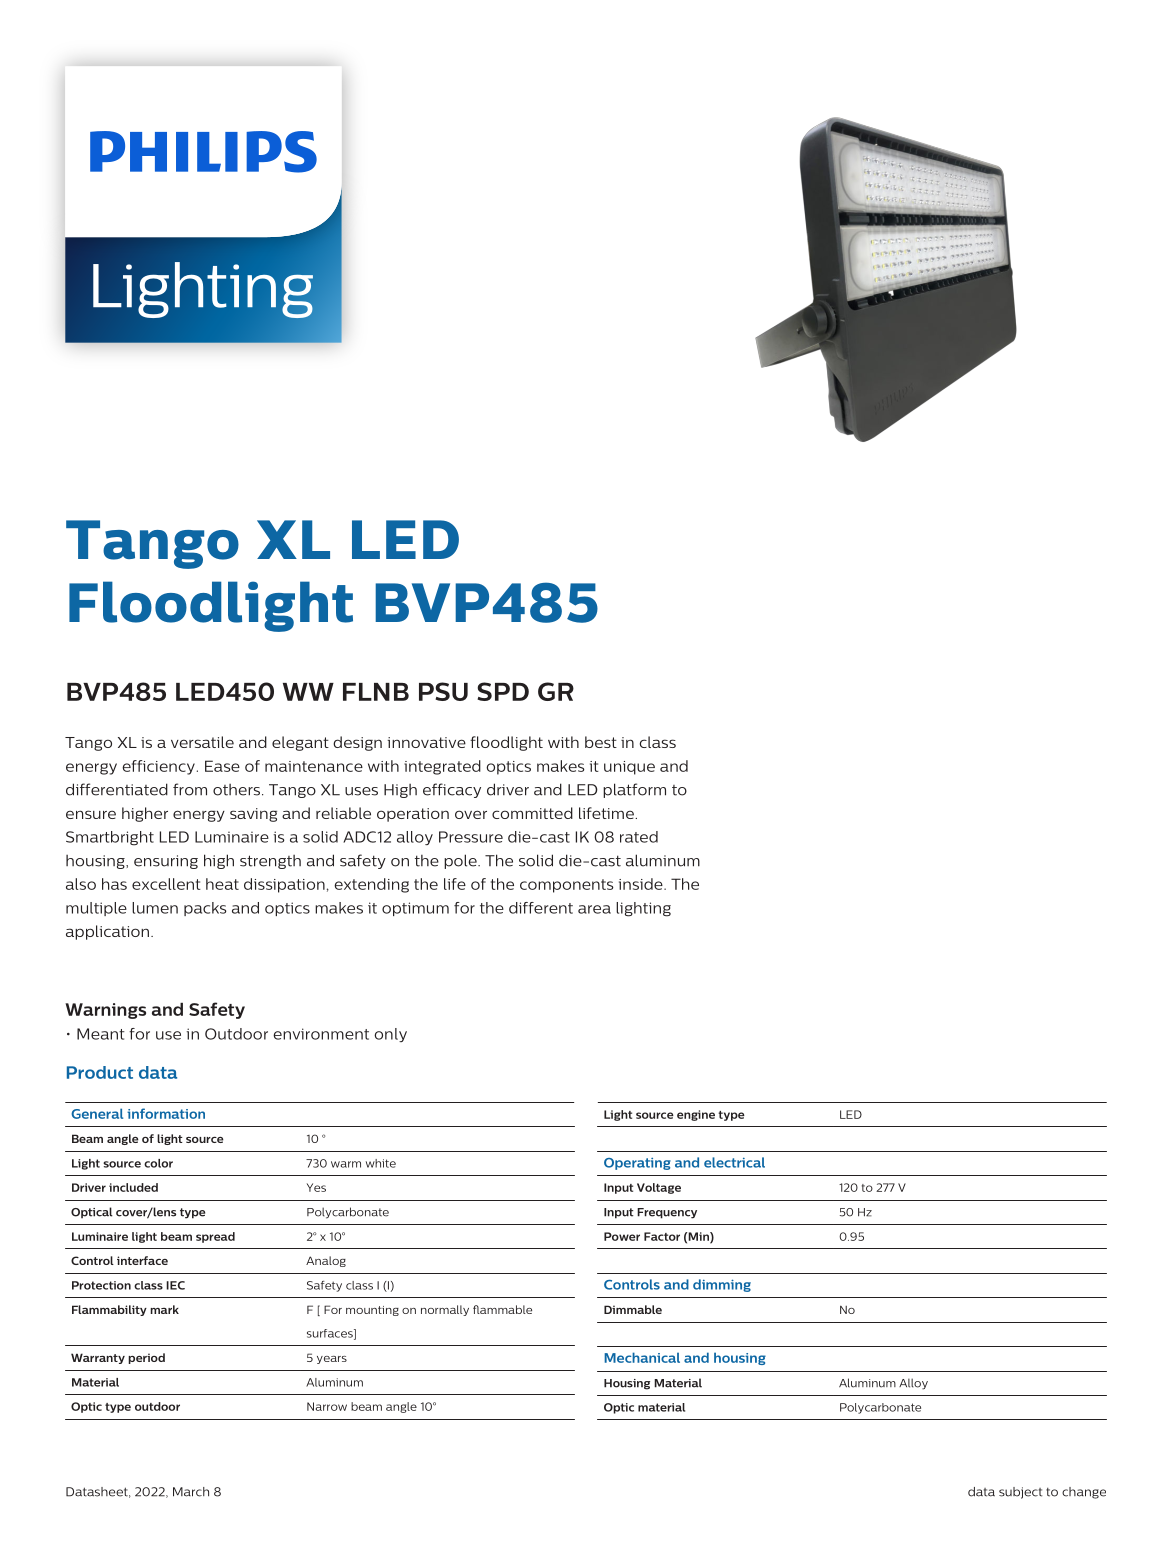  I want to click on unique, so click(629, 768).
